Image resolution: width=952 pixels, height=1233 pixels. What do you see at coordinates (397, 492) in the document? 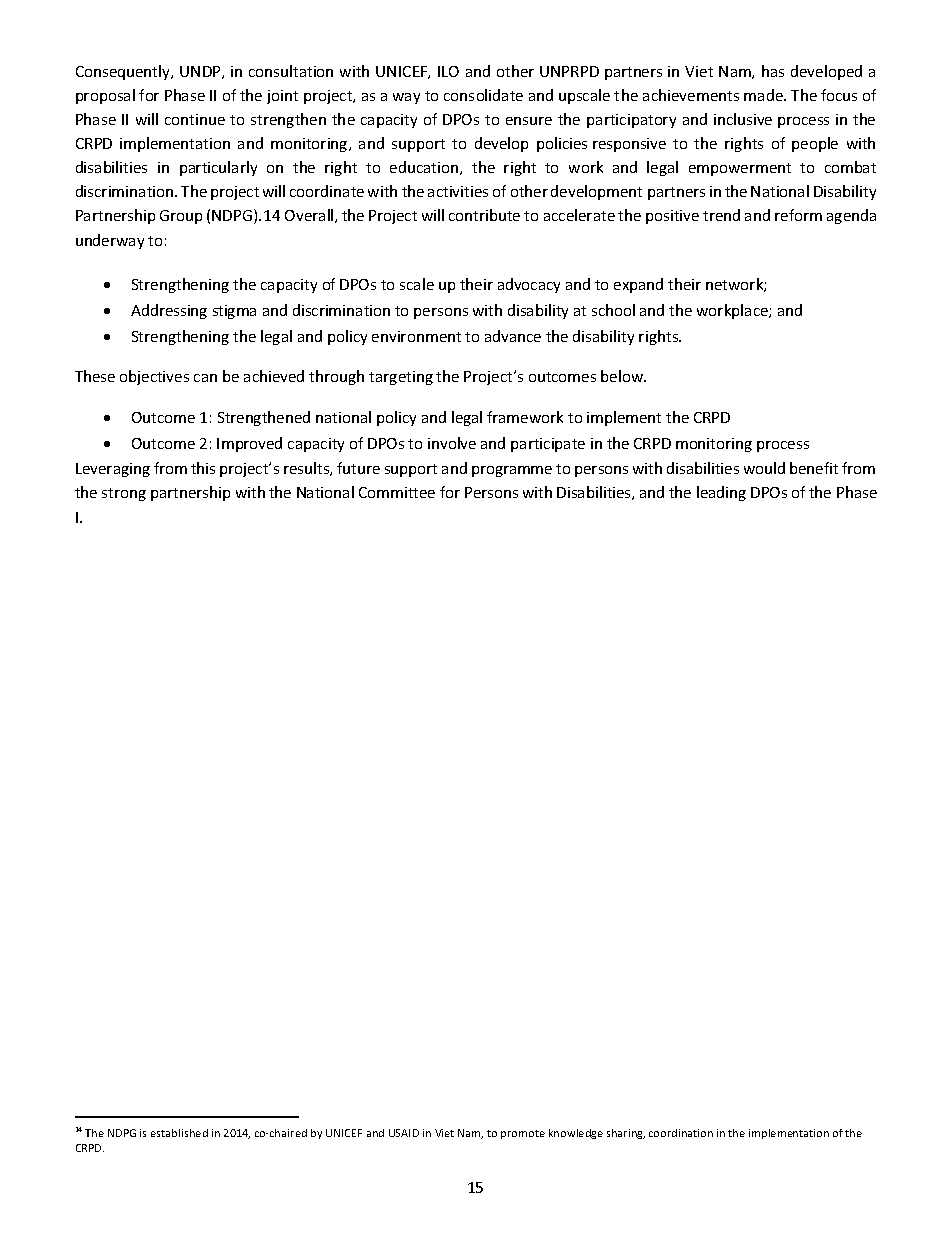
I see `Committee` at bounding box center [397, 492].
